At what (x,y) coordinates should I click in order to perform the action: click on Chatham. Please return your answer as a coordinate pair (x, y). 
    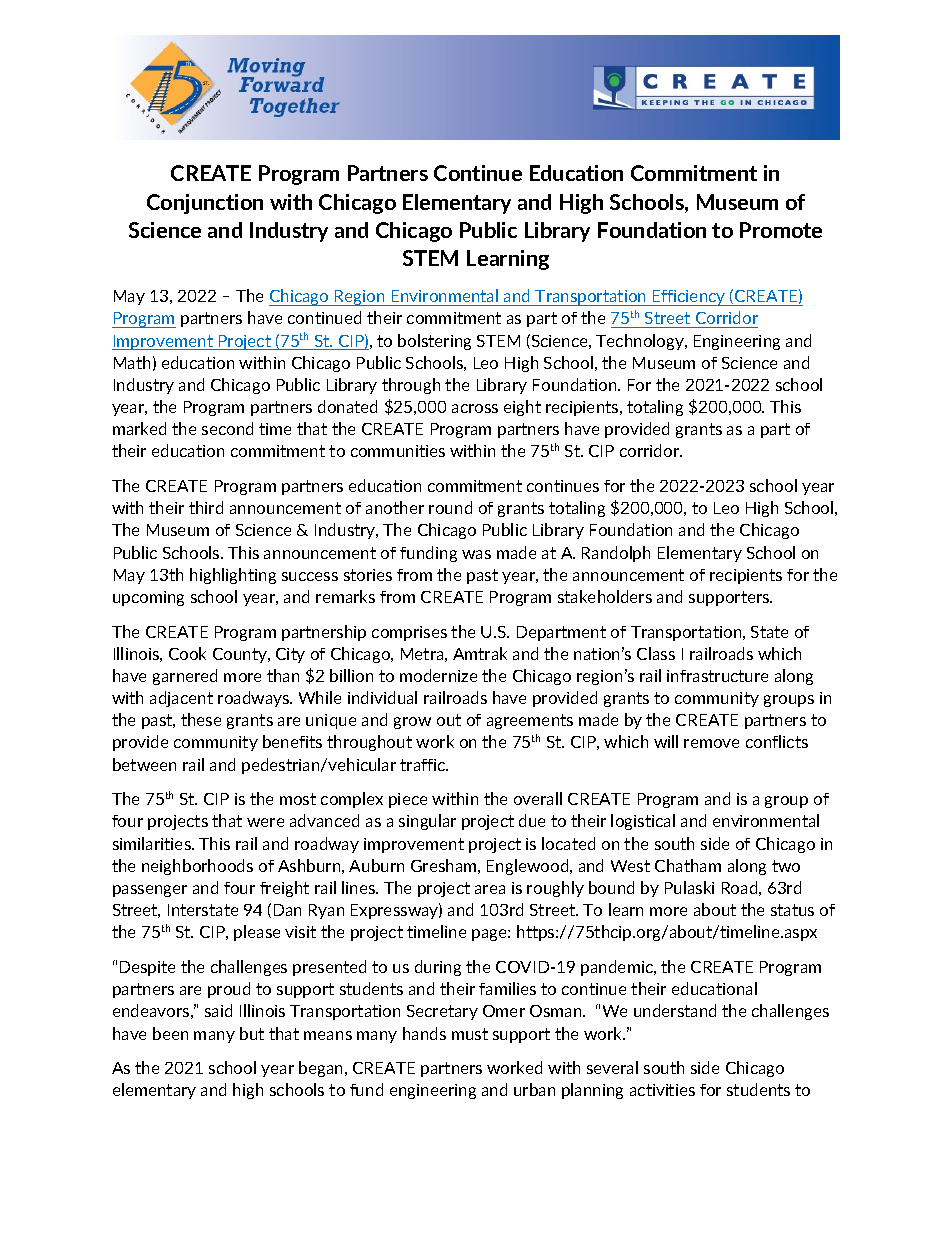
    Looking at the image, I should click on (688, 865).
